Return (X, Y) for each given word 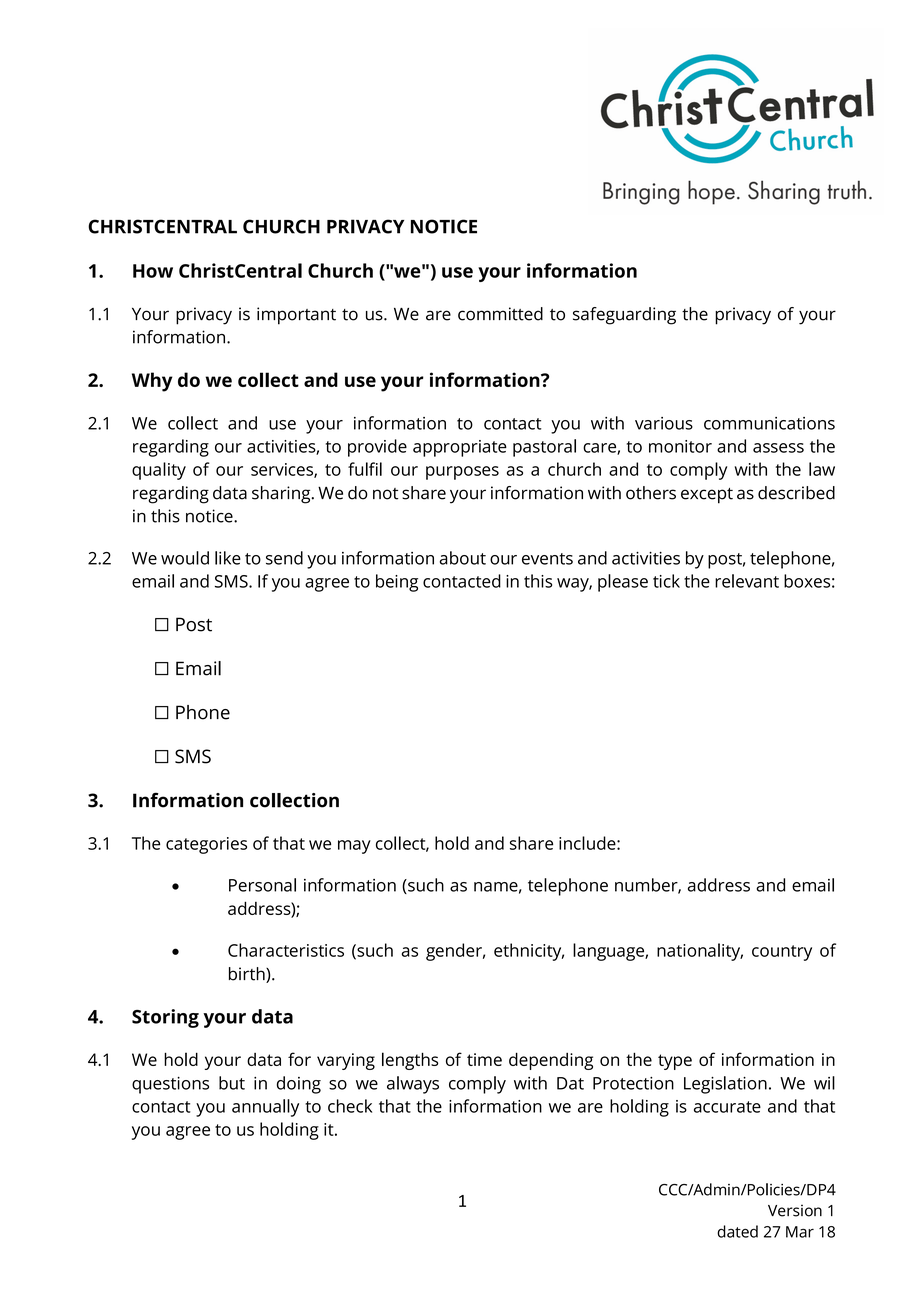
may (354, 847)
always (413, 1085)
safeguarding (624, 316)
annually (265, 1108)
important (296, 316)
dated (737, 1231)
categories (206, 845)
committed (500, 314)
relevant (747, 581)
